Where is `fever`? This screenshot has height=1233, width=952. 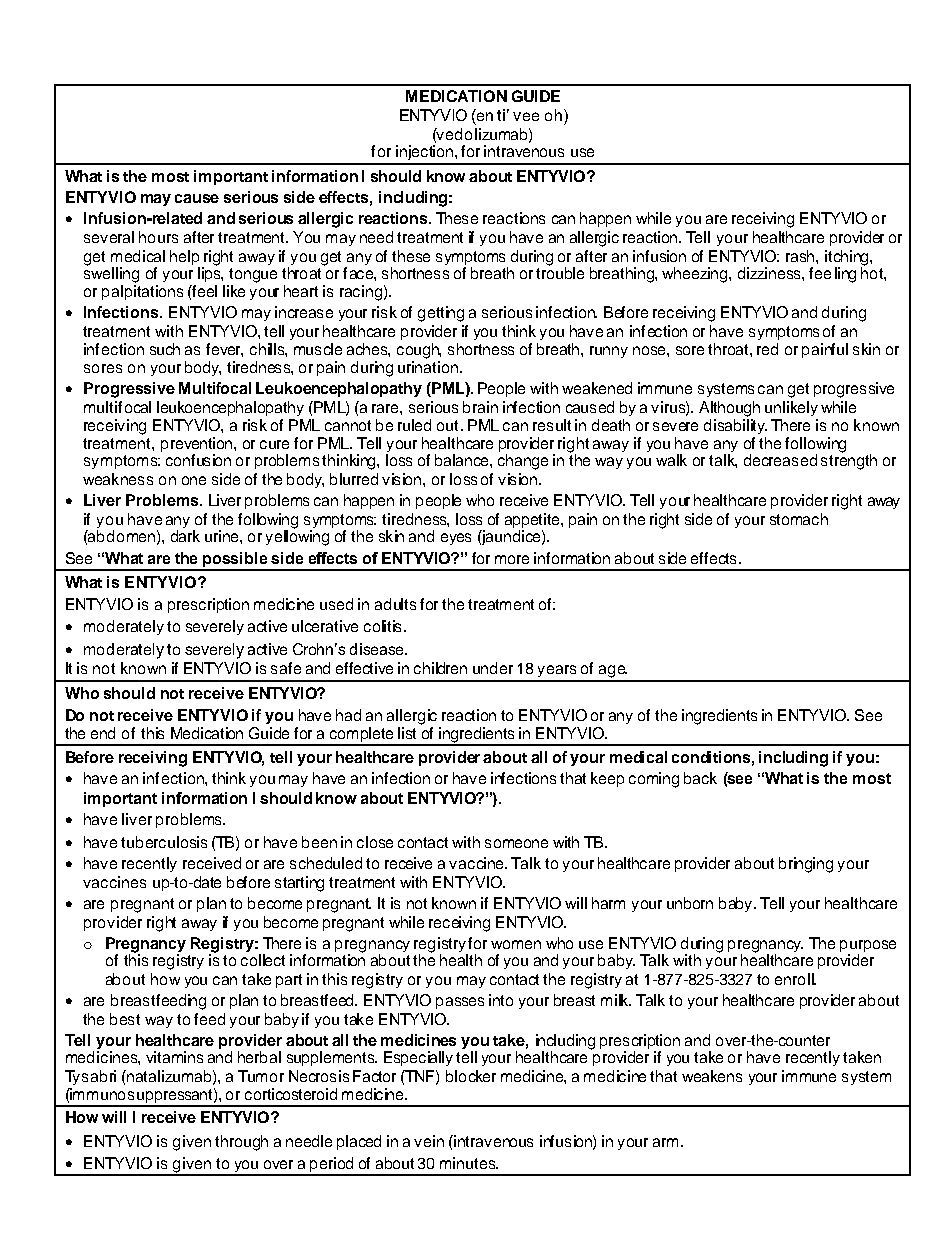
fever is located at coordinates (224, 350).
